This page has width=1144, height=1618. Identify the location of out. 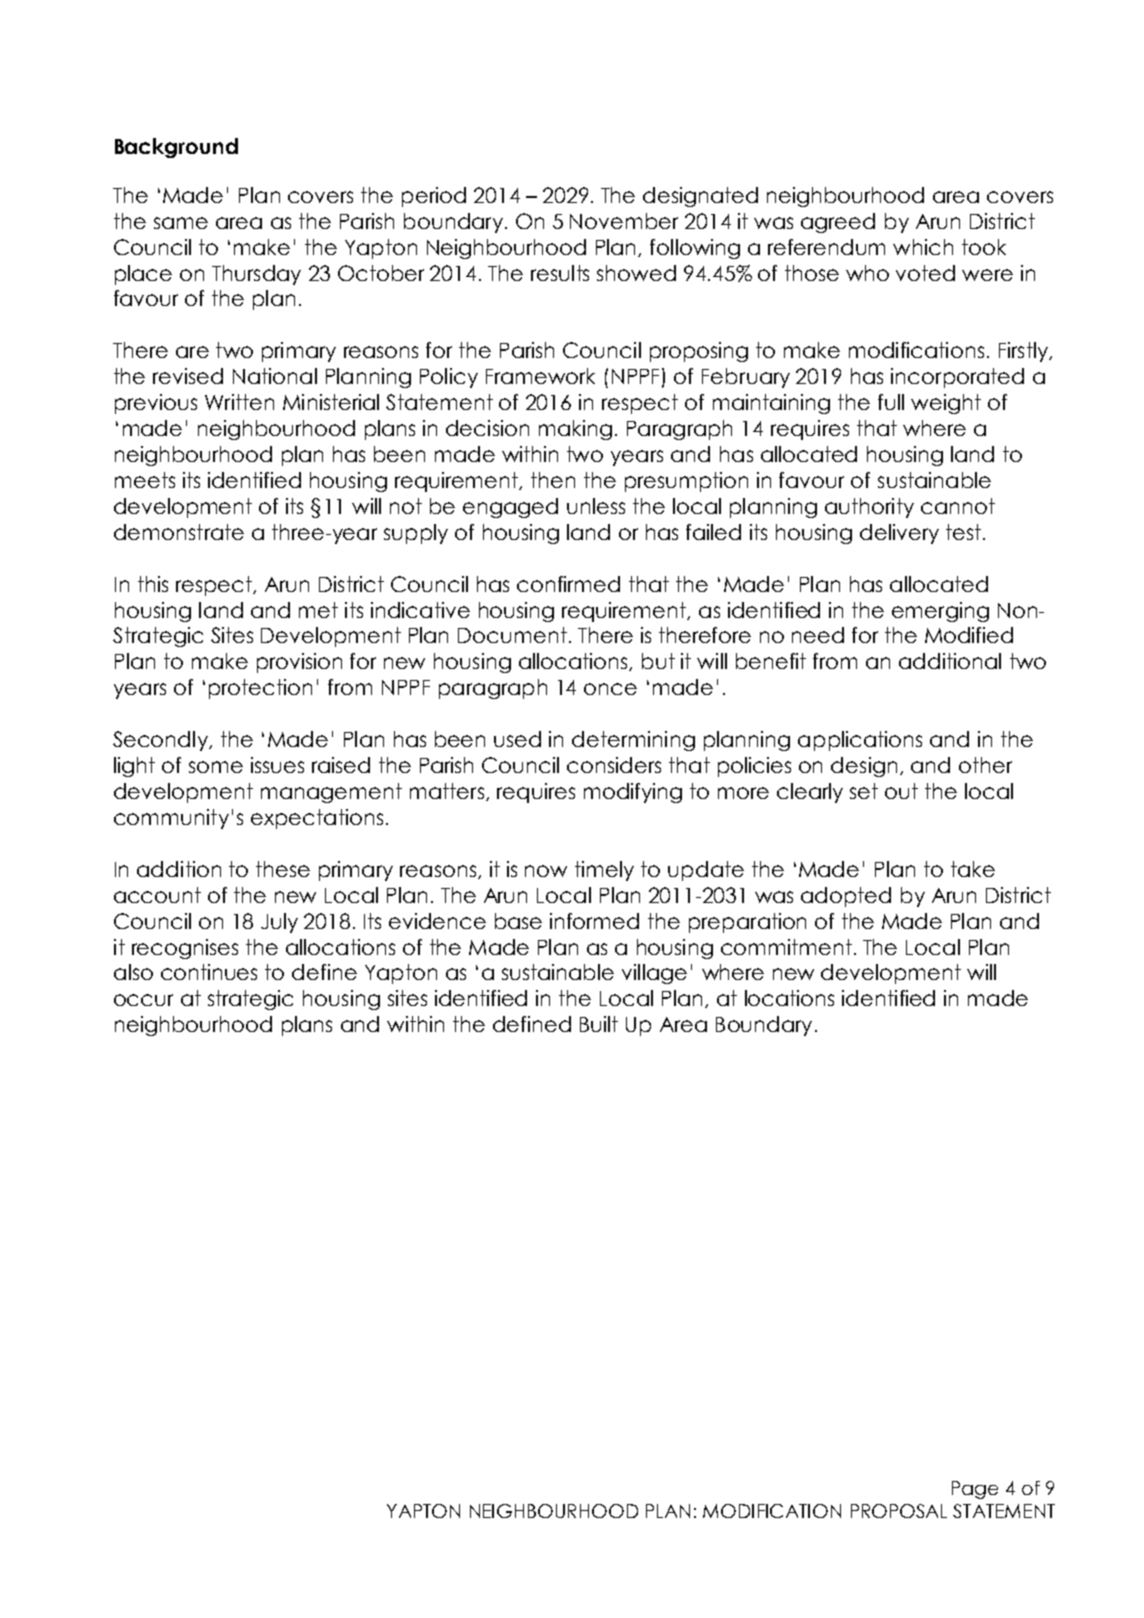
(901, 791).
